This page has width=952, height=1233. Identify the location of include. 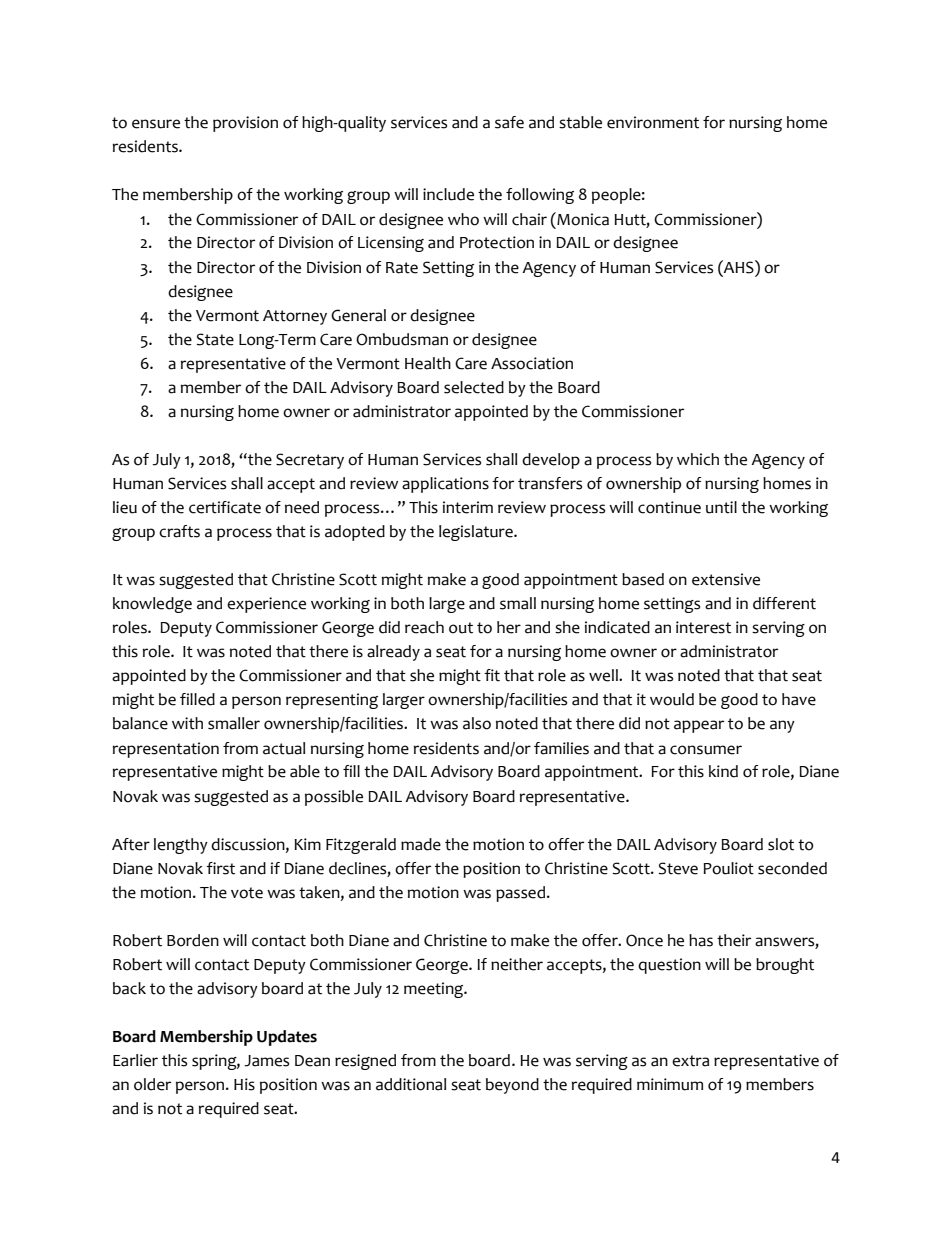
(448, 194).
